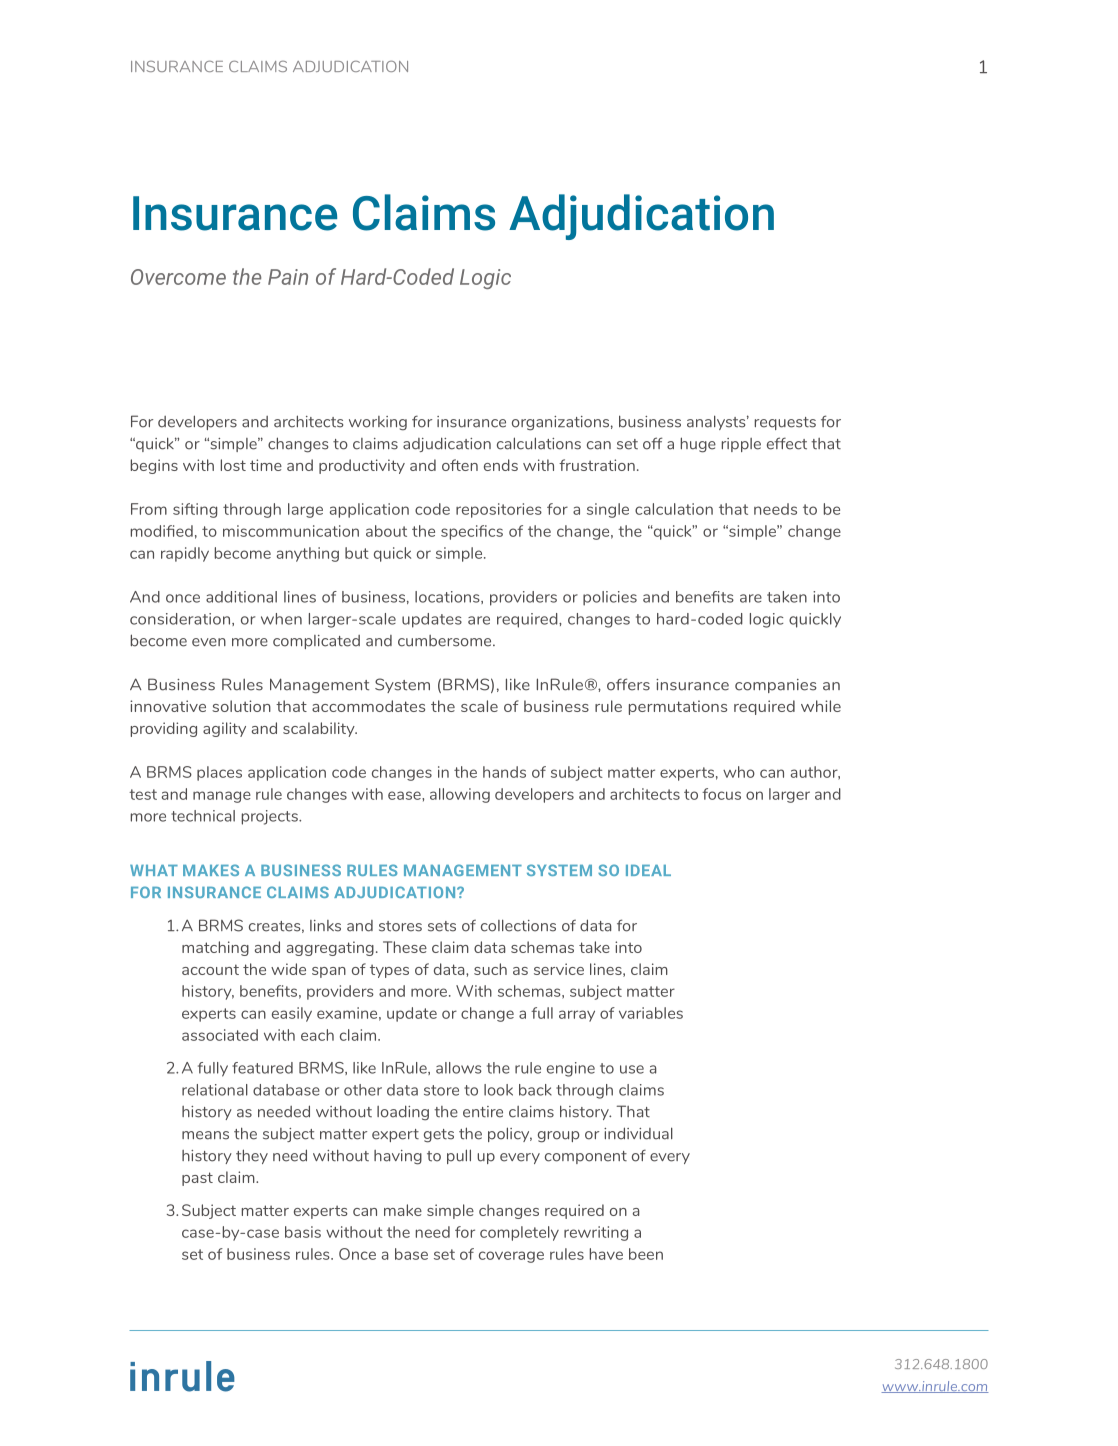 Image resolution: width=1118 pixels, height=1446 pixels. What do you see at coordinates (448, 597) in the page?
I see `locations` at bounding box center [448, 597].
